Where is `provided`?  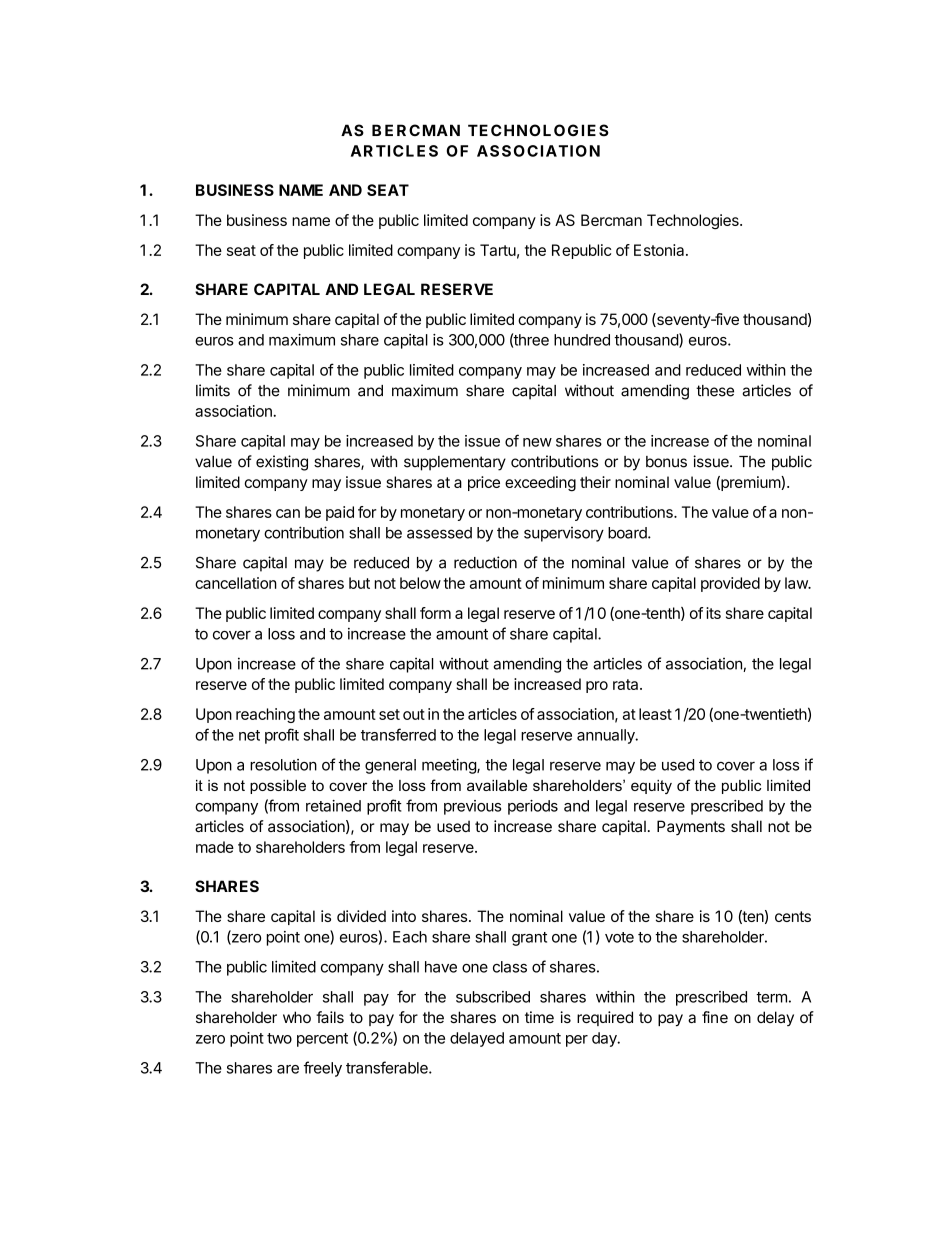
provided is located at coordinates (730, 584).
